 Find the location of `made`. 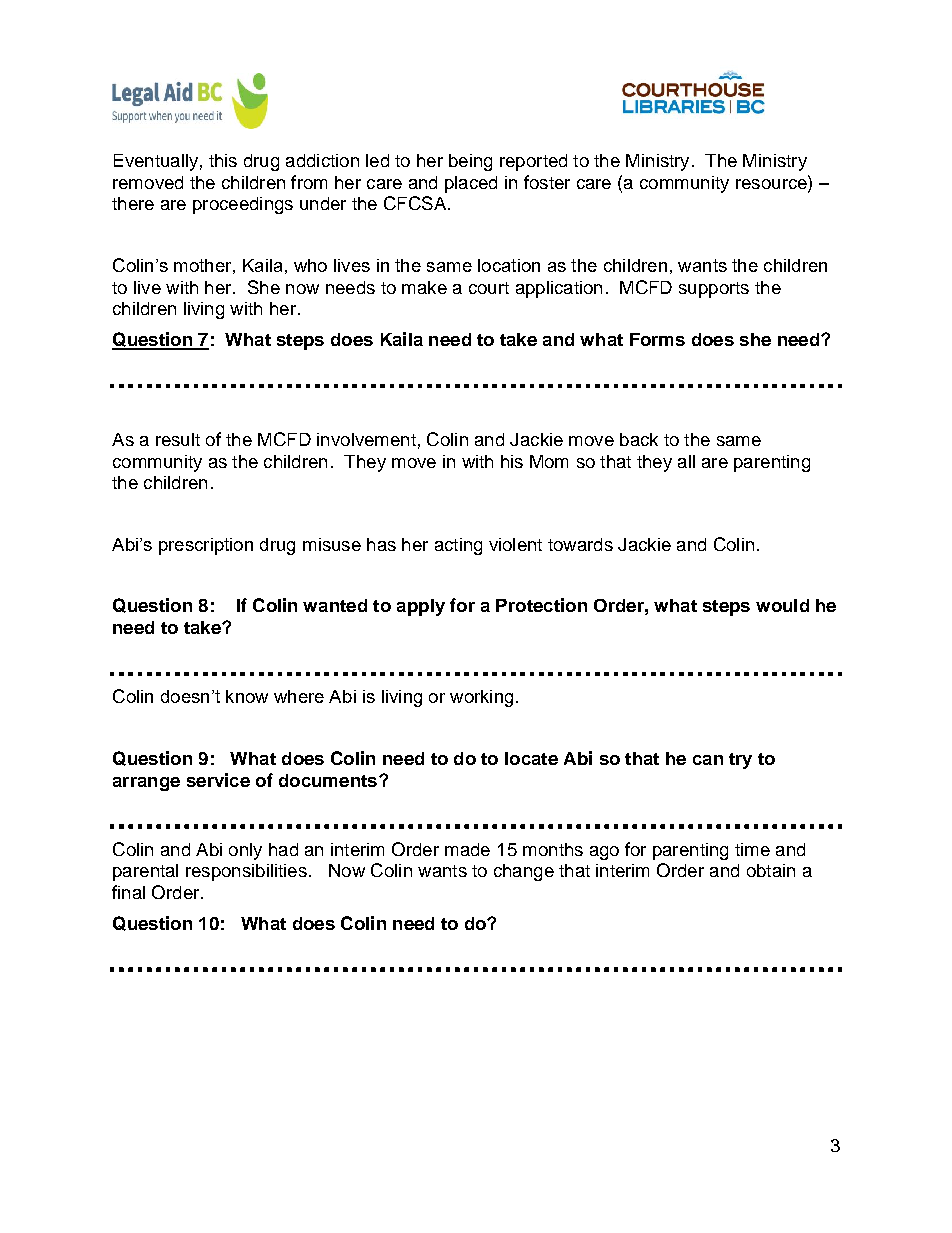

made is located at coordinates (467, 849).
